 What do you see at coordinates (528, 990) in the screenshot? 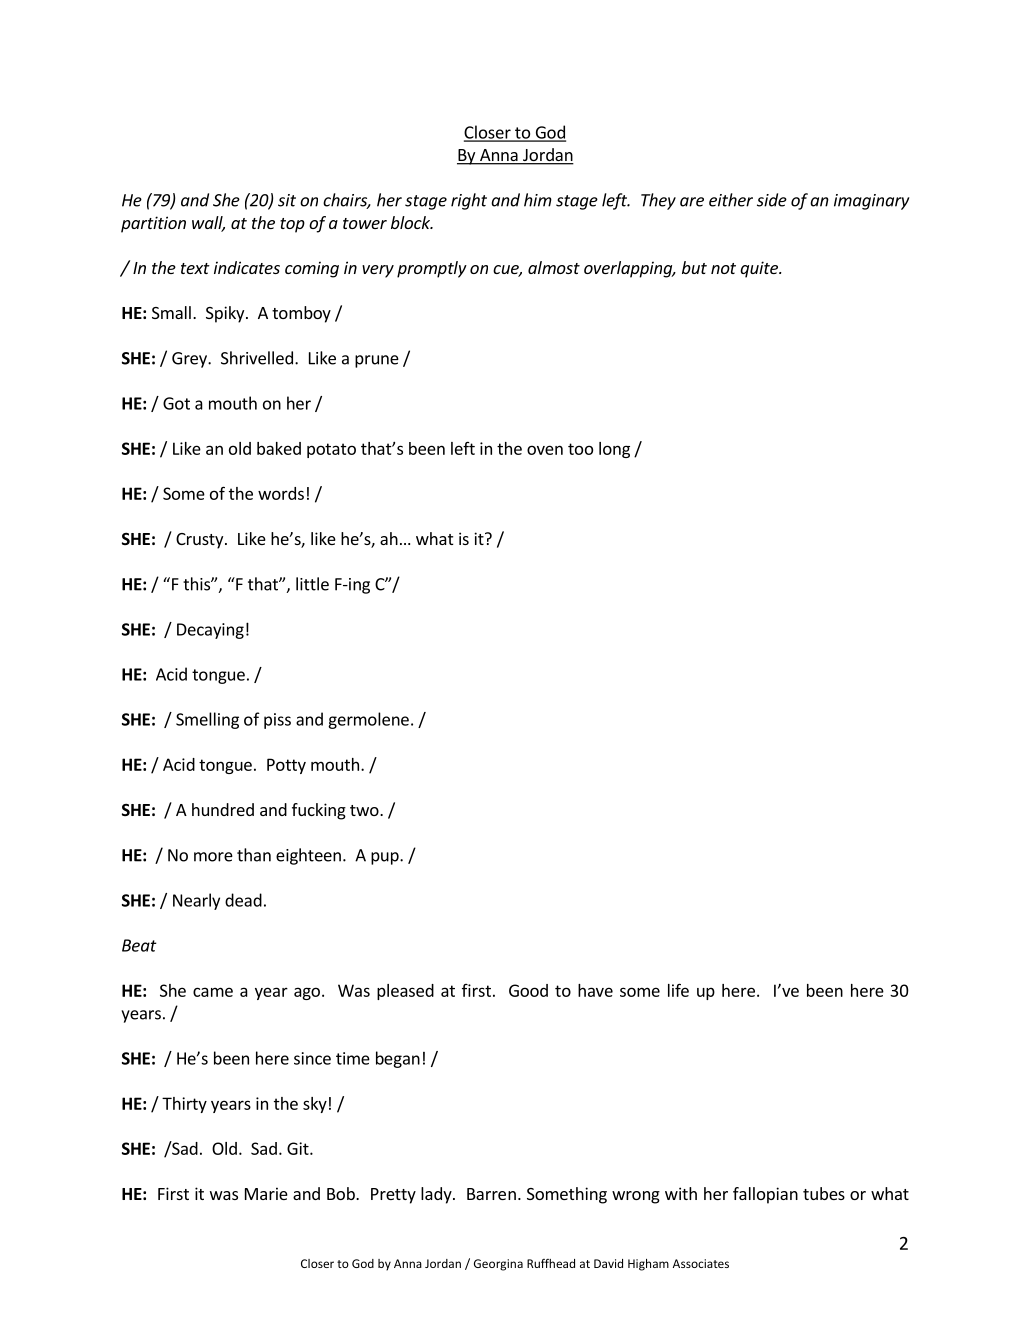
I see `Good` at bounding box center [528, 990].
